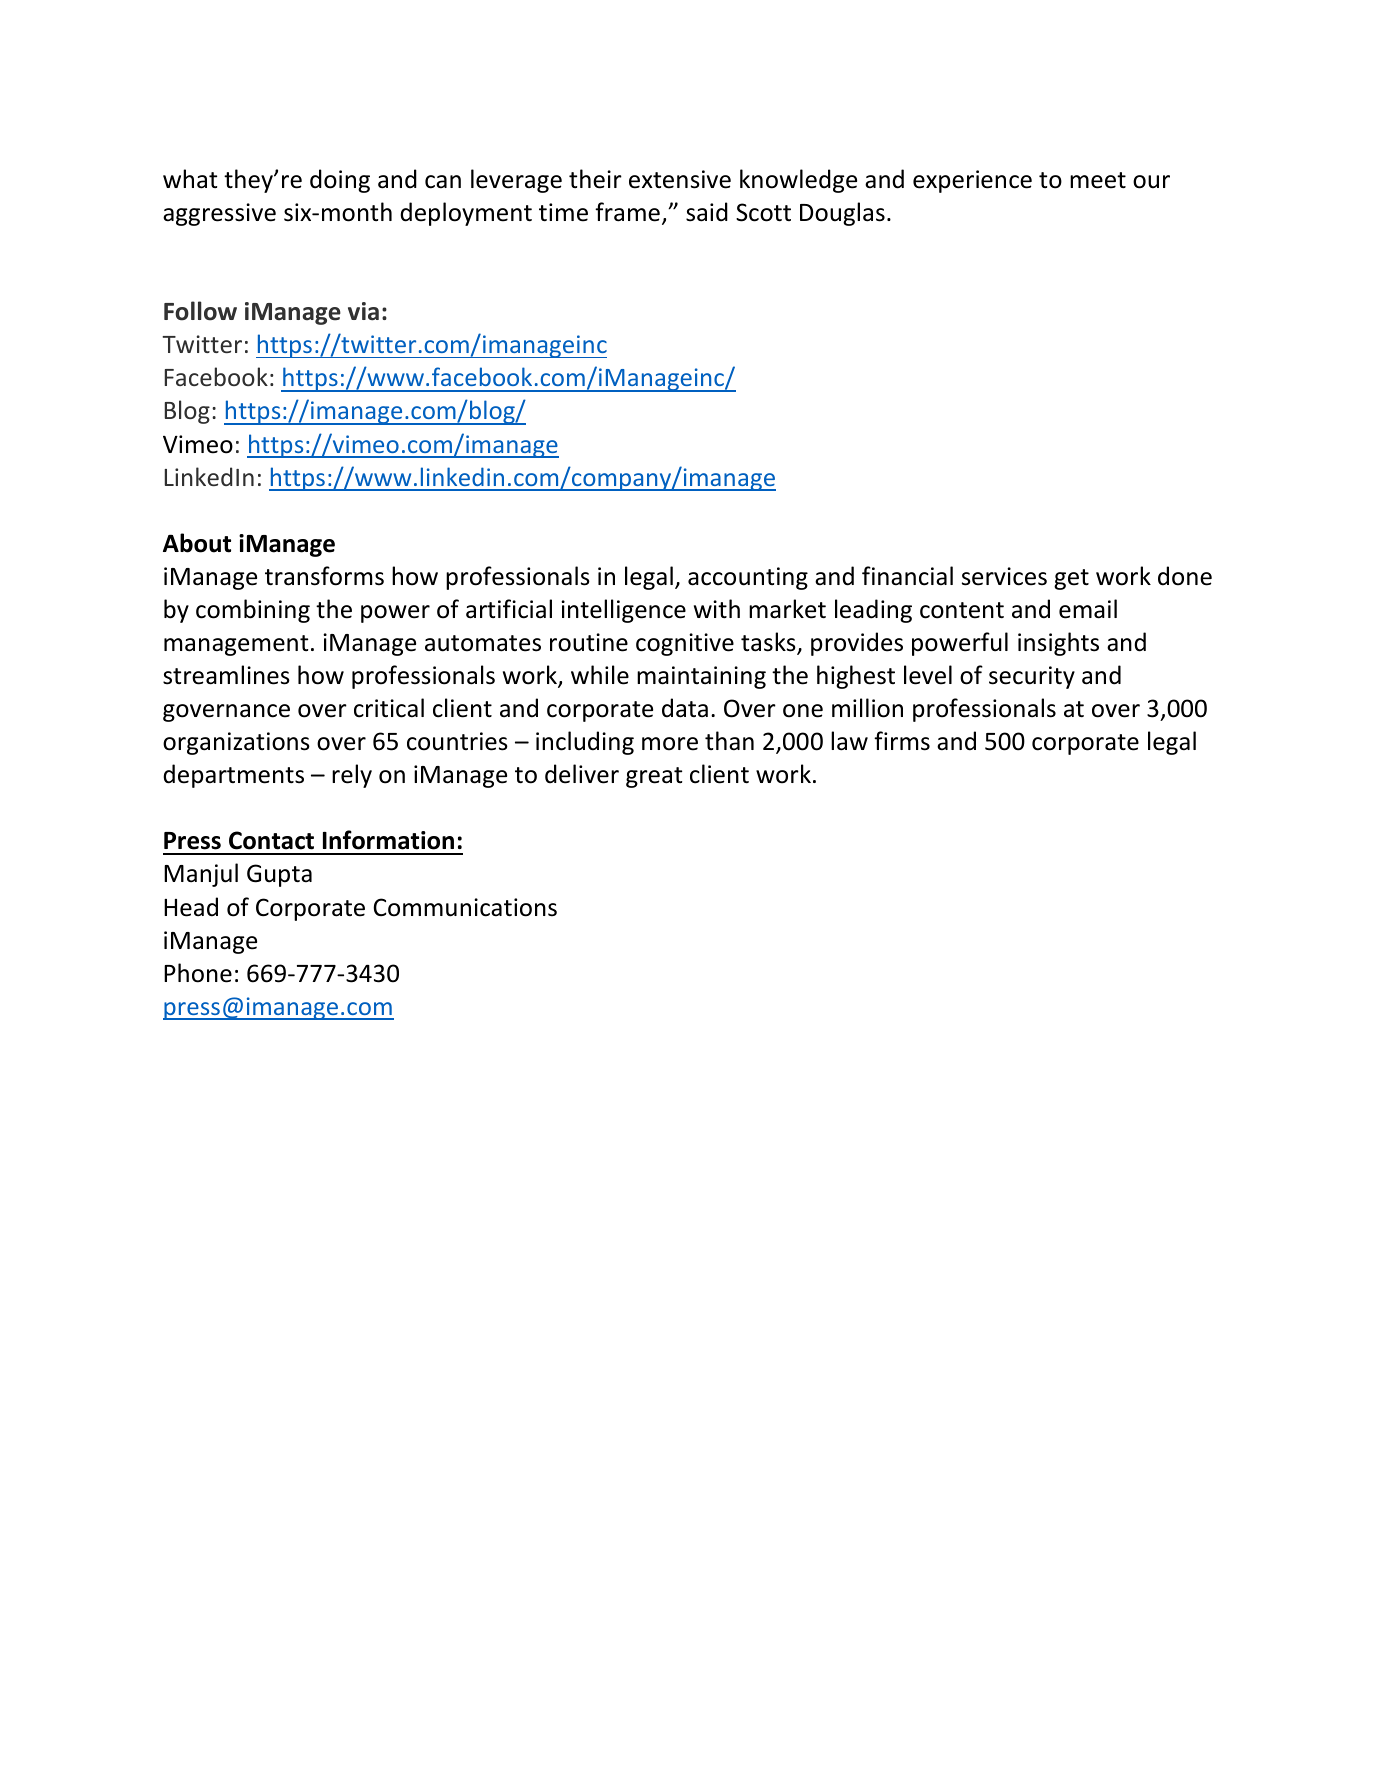 This document has height=1788, width=1381. I want to click on firms, so click(902, 741).
